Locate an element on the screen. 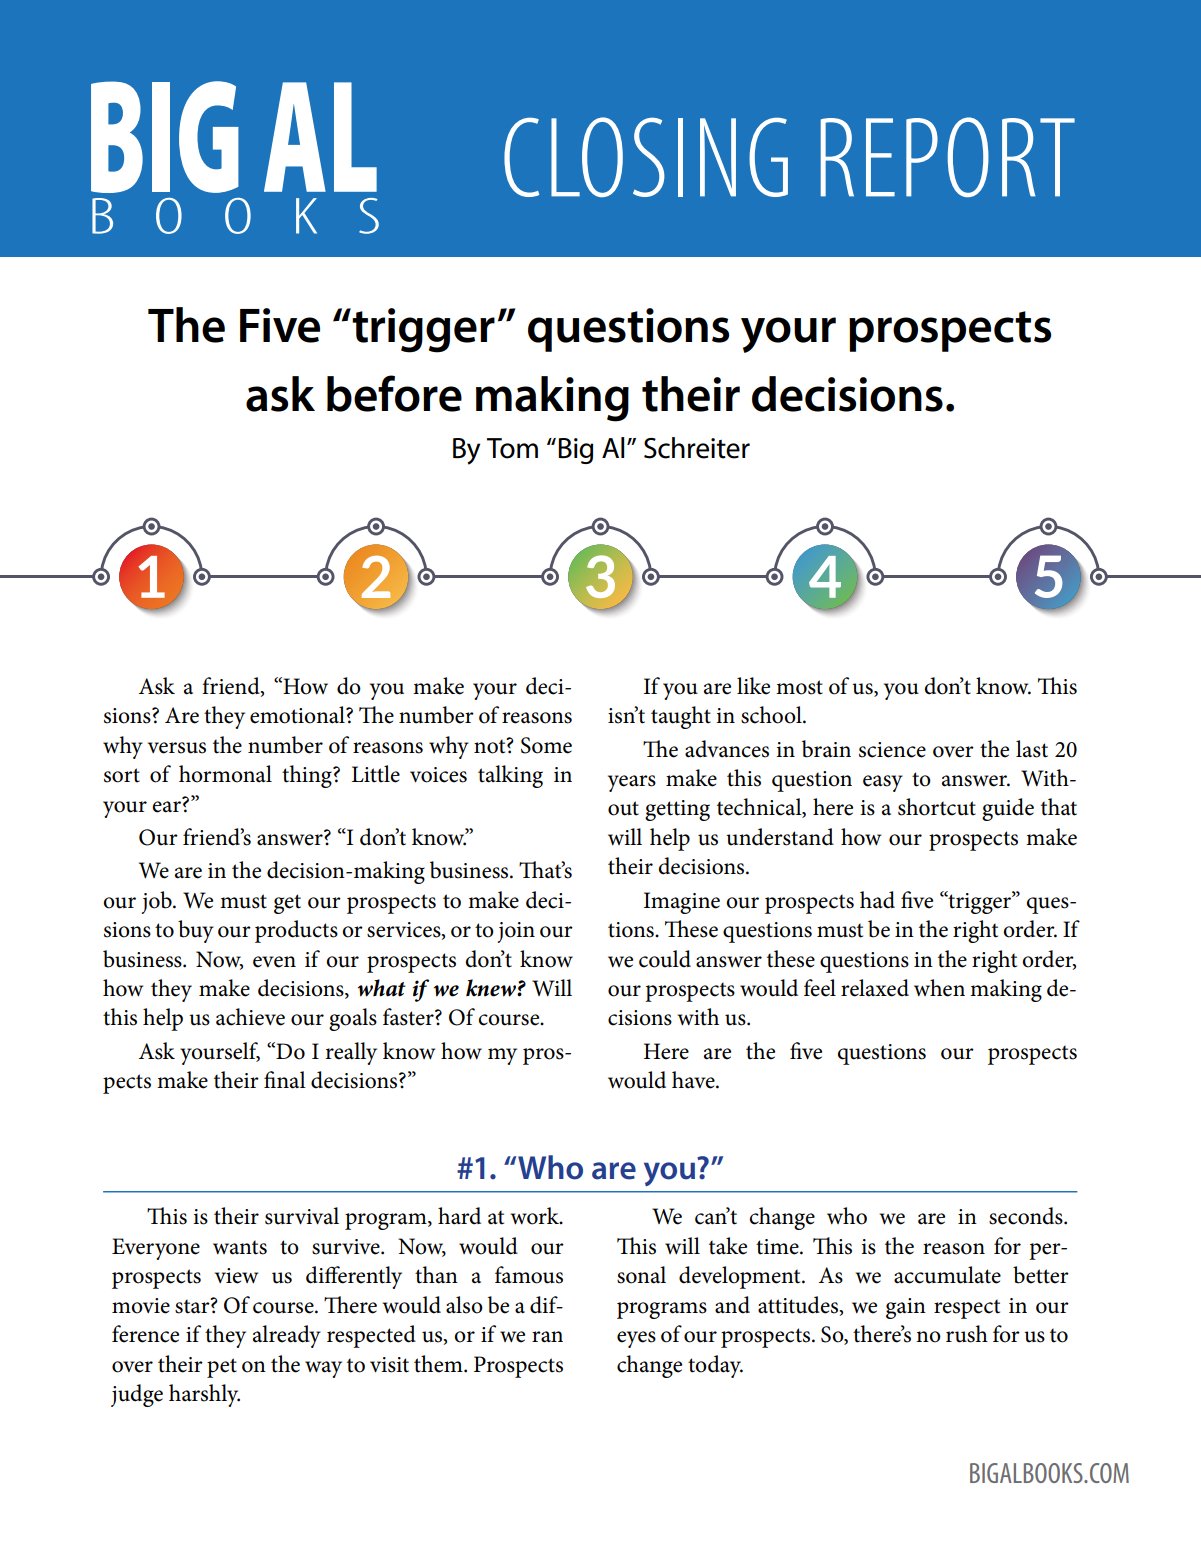  could is located at coordinates (665, 959).
